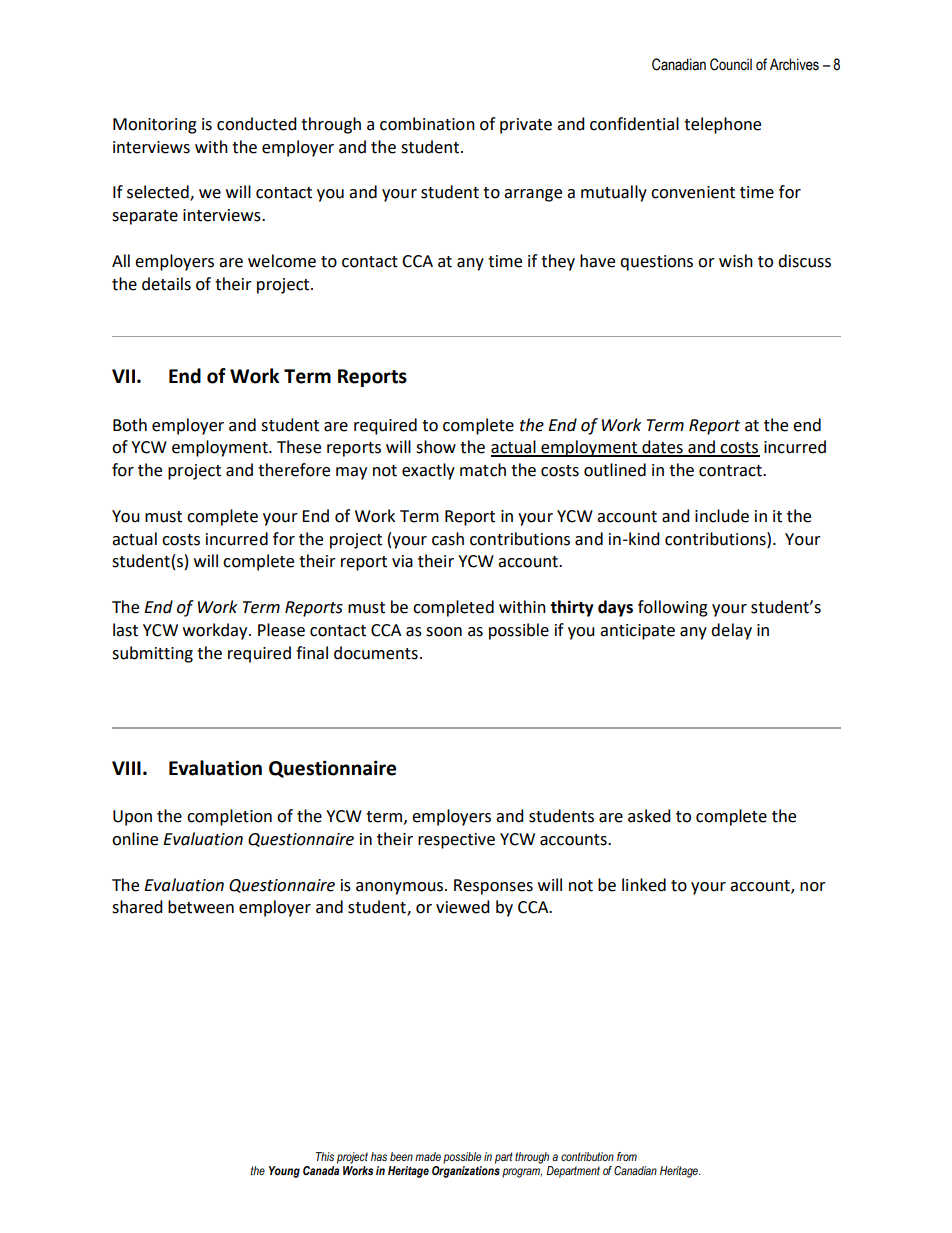  I want to click on delay, so click(731, 631).
